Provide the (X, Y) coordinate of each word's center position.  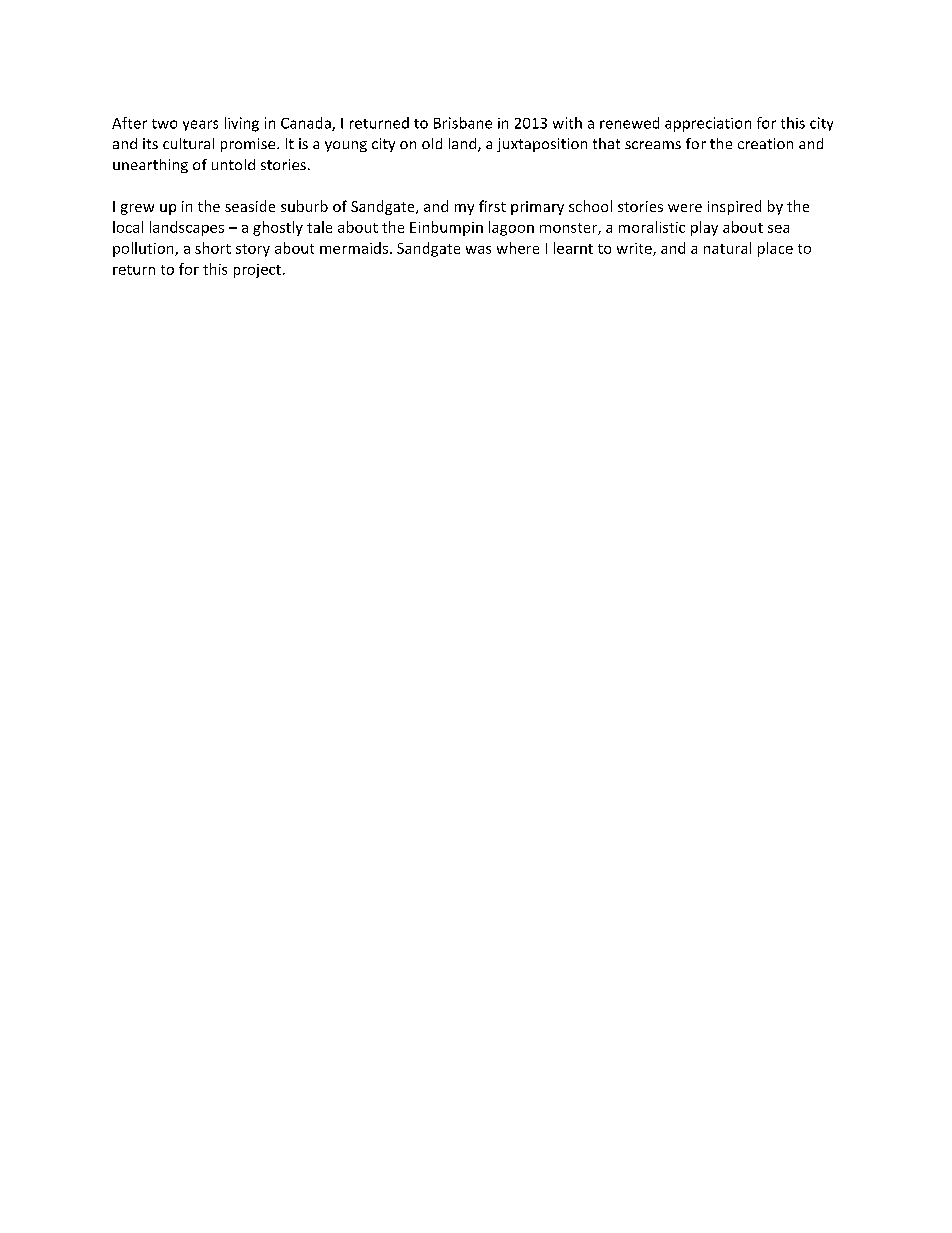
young (346, 146)
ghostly (278, 228)
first (492, 206)
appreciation (708, 124)
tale (319, 227)
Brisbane (463, 123)
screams (653, 145)
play (704, 228)
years (200, 125)
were (685, 208)
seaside (250, 206)
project (259, 271)
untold (233, 164)
